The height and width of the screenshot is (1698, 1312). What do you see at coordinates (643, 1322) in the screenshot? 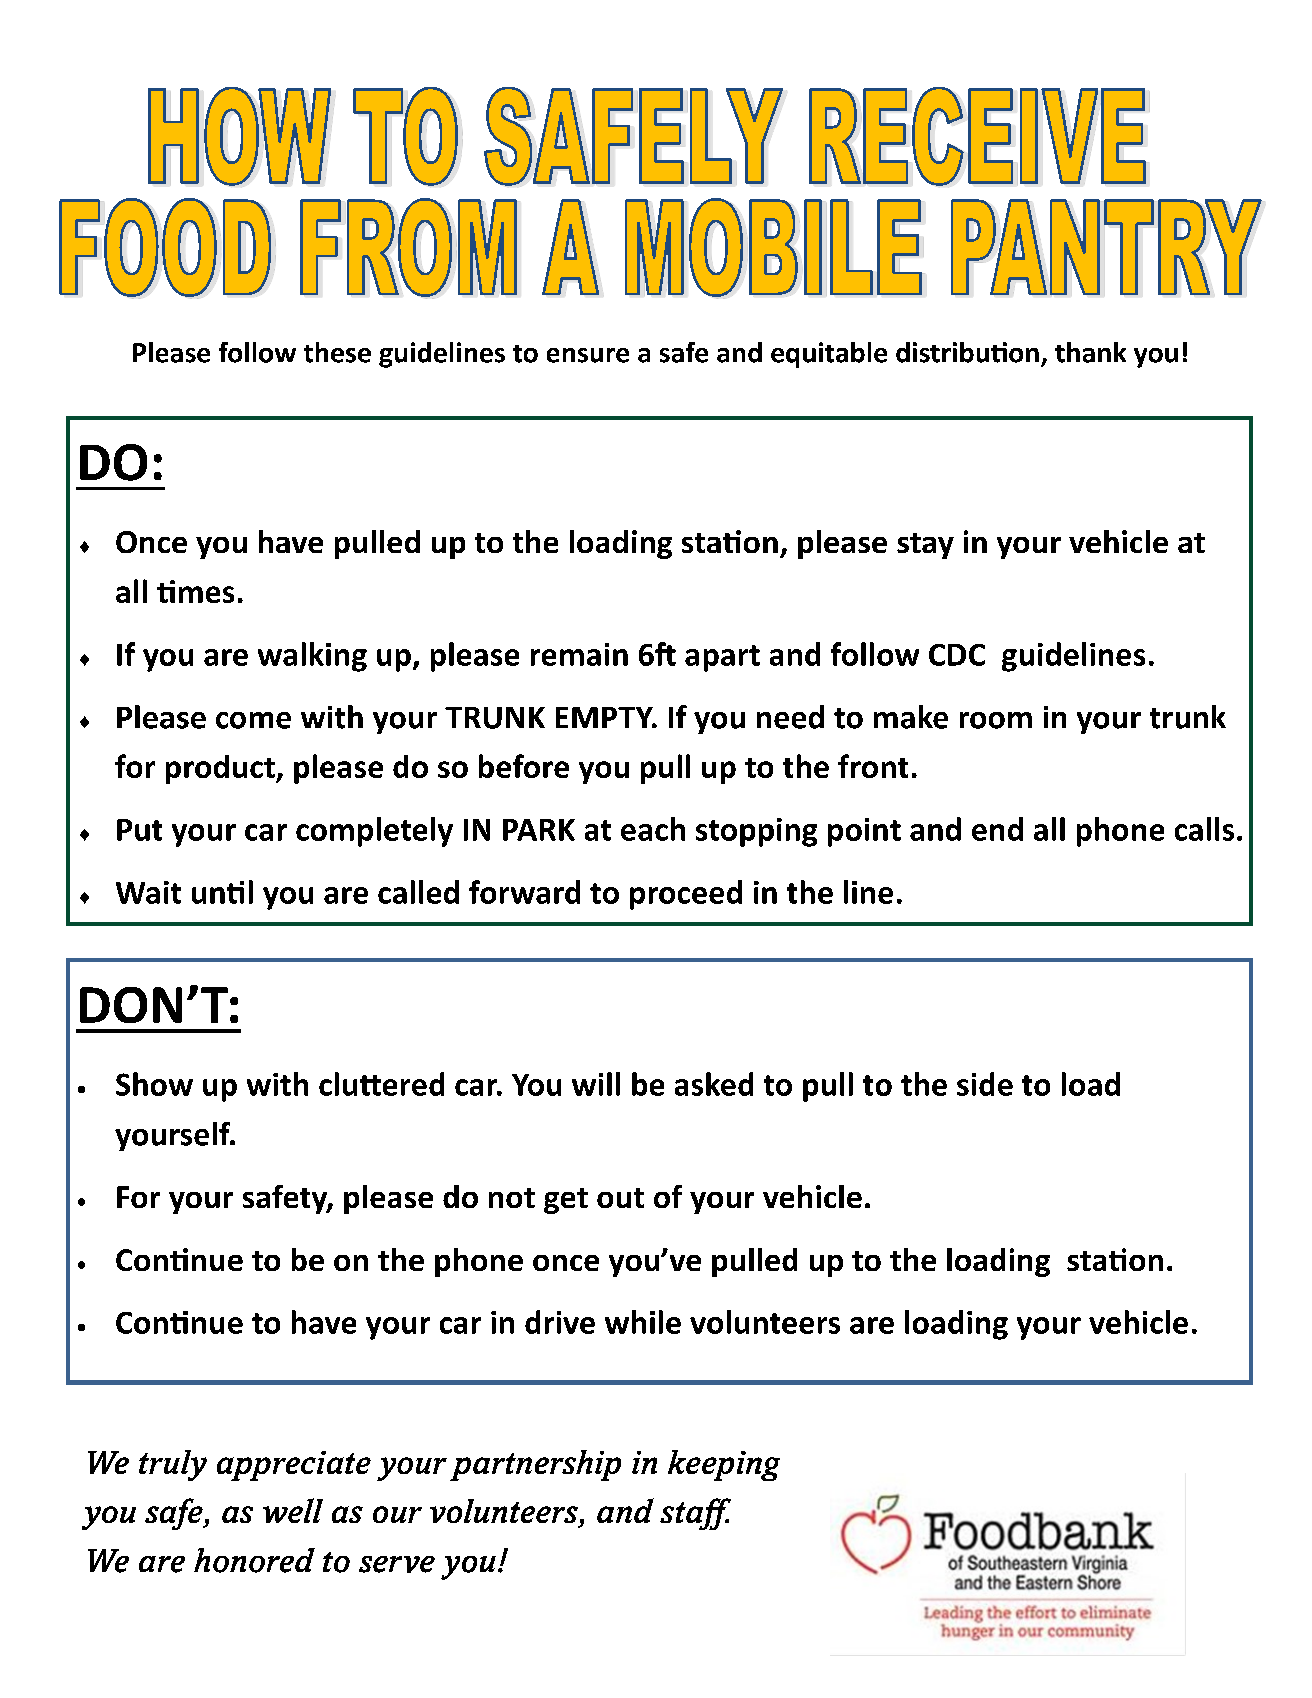
I see `while` at bounding box center [643, 1322].
